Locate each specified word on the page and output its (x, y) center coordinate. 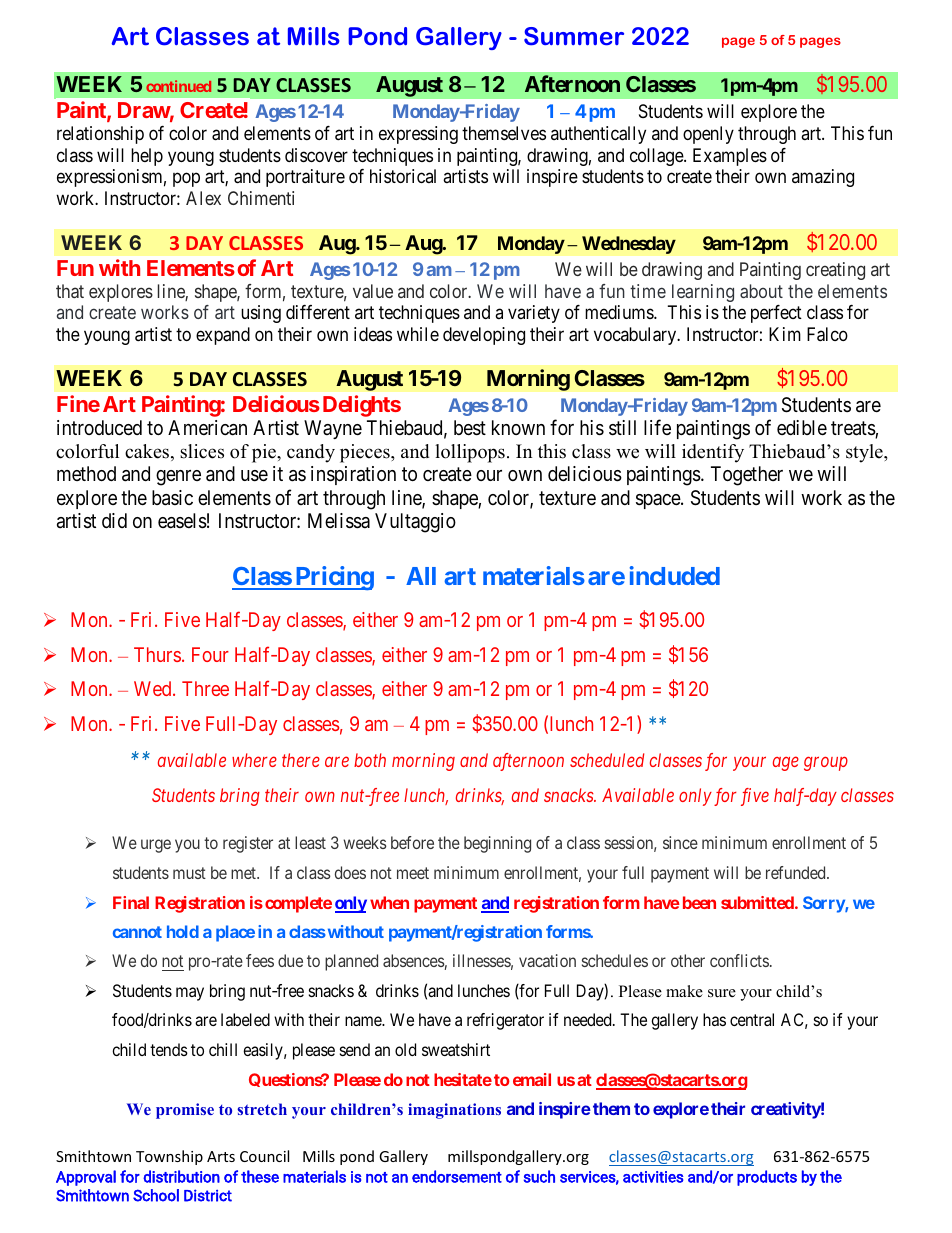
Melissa (339, 521)
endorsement (457, 1176)
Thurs (157, 654)
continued (178, 86)
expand (223, 336)
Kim (785, 334)
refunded (797, 872)
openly (708, 135)
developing (484, 336)
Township (169, 1157)
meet (413, 873)
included (675, 575)
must (189, 873)
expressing (418, 135)
